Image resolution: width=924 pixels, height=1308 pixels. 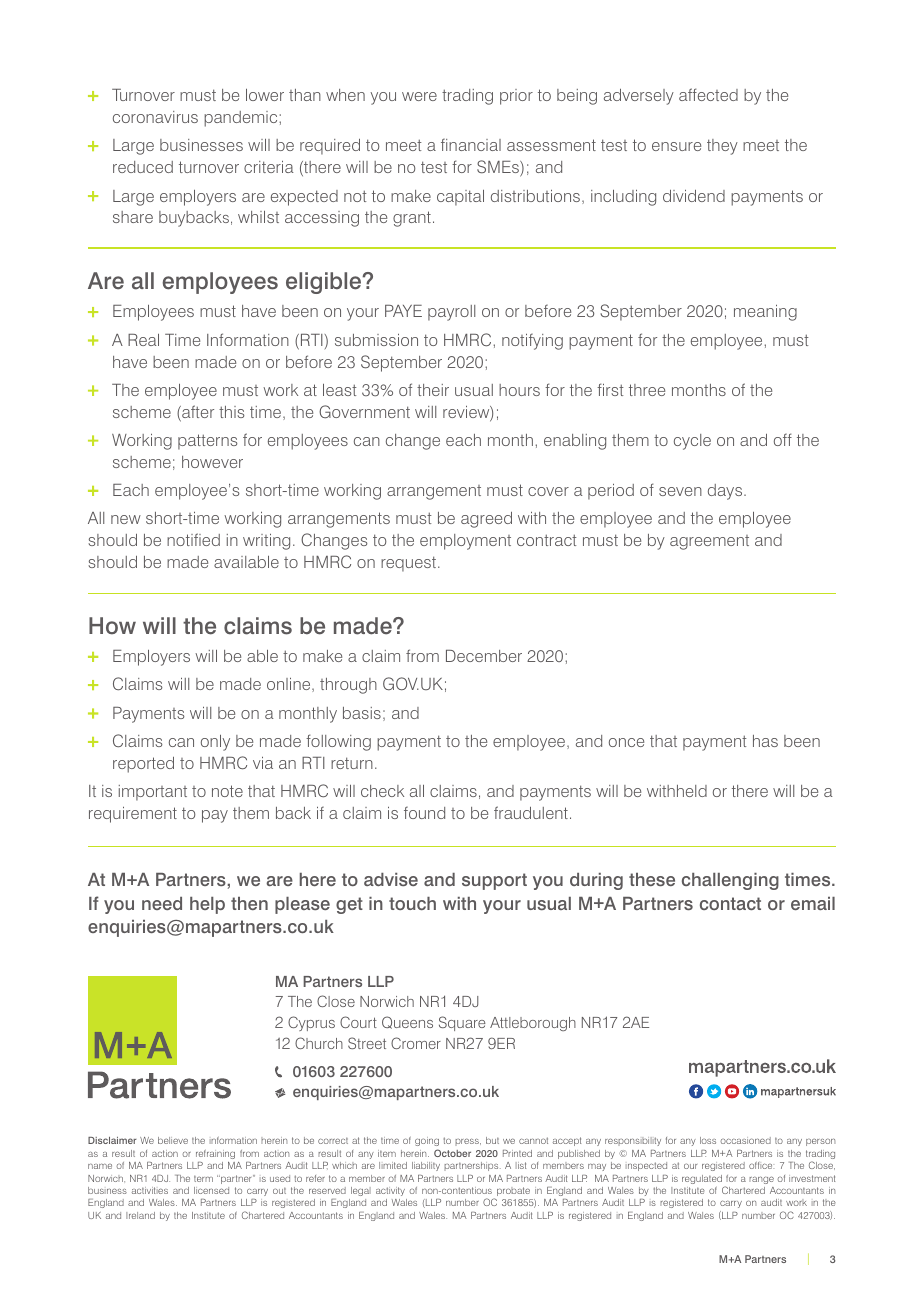 I want to click on December, so click(x=484, y=656).
